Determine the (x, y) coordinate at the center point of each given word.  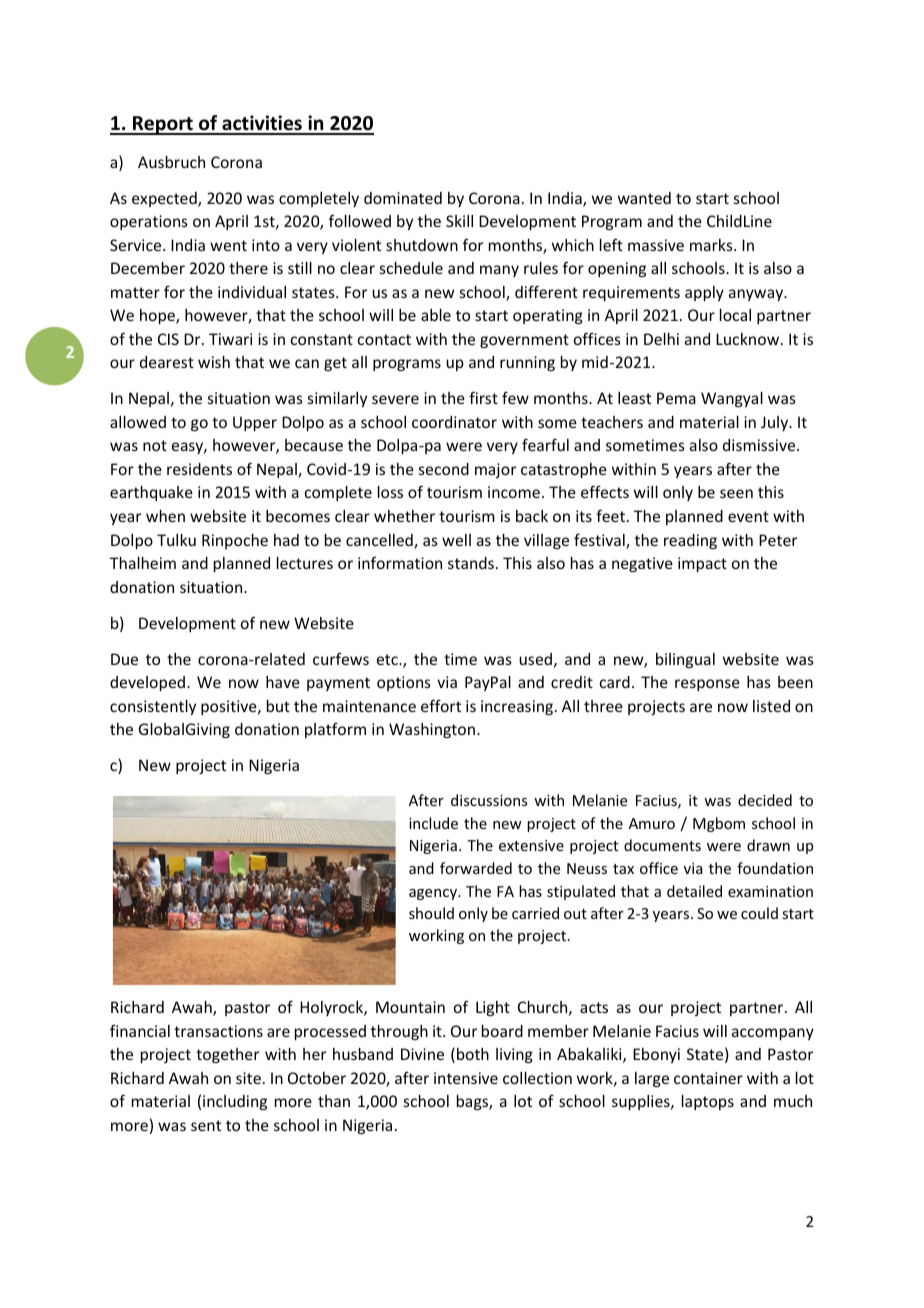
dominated (403, 198)
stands (471, 563)
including (235, 1102)
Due (124, 659)
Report (163, 125)
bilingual (685, 660)
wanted (644, 198)
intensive (466, 1078)
